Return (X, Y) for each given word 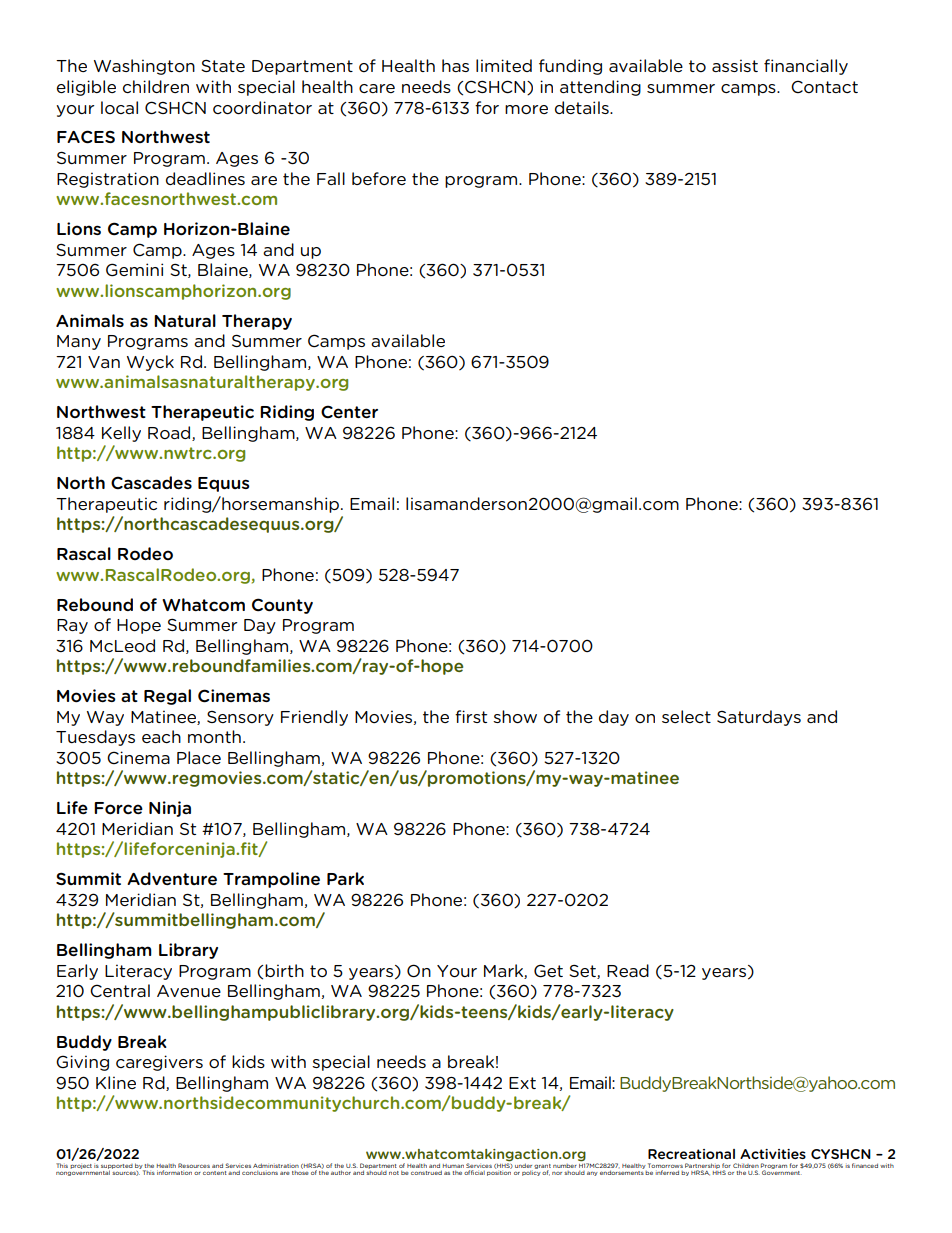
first (471, 716)
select (686, 716)
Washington (144, 67)
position (499, 1173)
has (455, 65)
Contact (824, 86)
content (215, 1173)
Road (170, 433)
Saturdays (759, 718)
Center (349, 411)
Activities (773, 1154)
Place (199, 757)
